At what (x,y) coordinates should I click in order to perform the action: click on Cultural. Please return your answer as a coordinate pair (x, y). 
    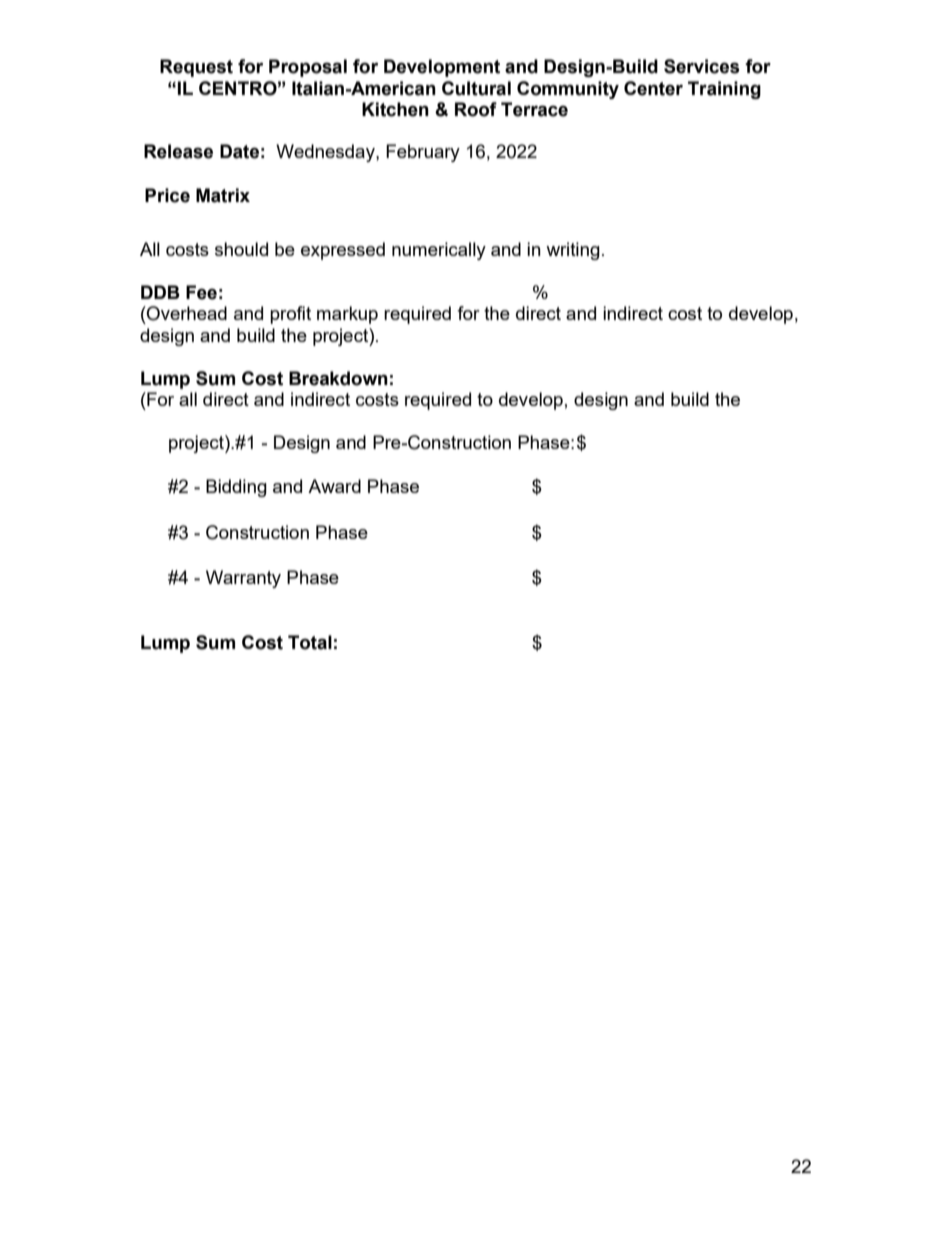
    Looking at the image, I should click on (476, 88).
